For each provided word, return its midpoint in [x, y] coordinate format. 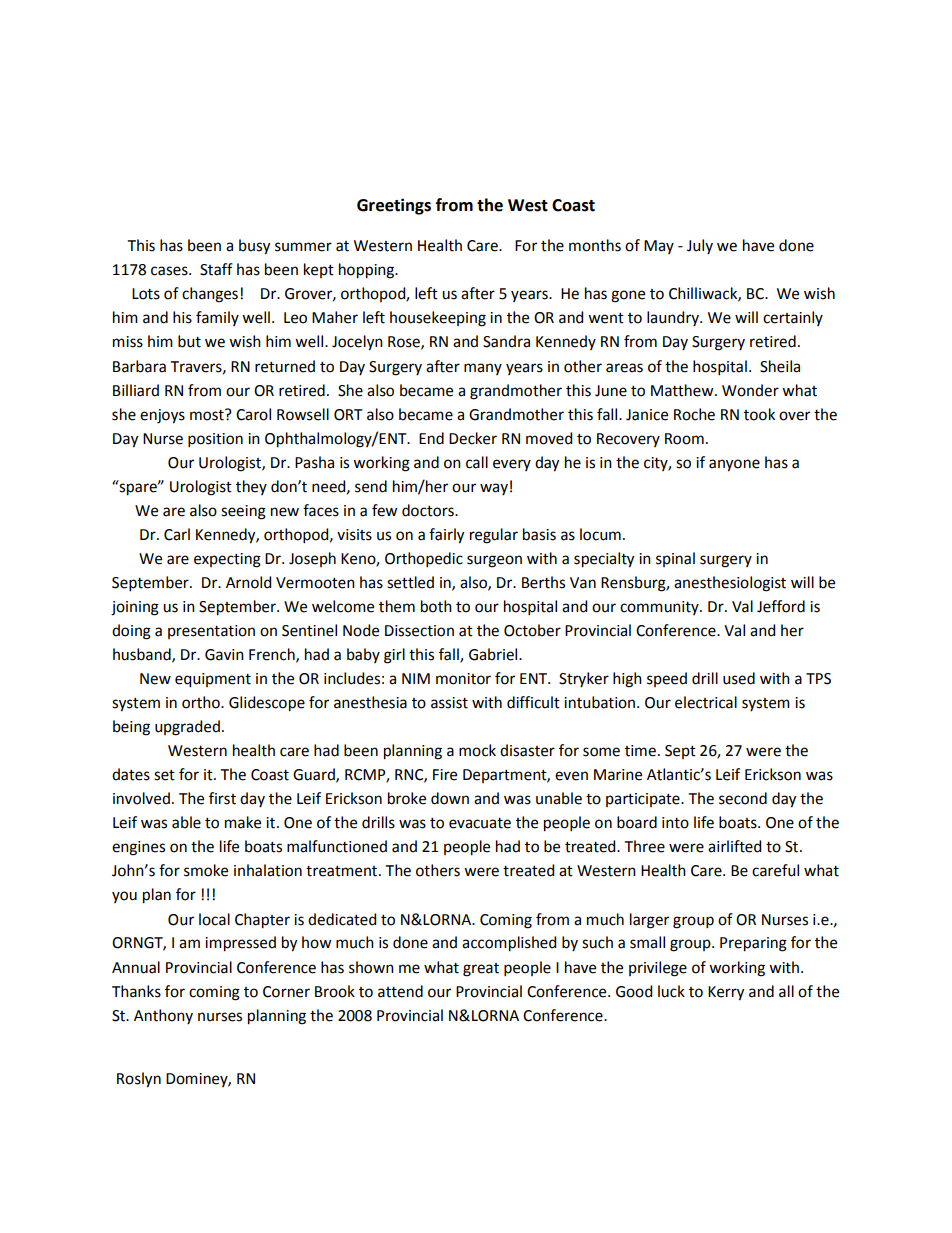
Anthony [163, 1016]
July [700, 246]
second [743, 798]
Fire [445, 775]
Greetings [394, 206]
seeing [243, 512]
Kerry [726, 993]
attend [400, 991]
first [222, 798]
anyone [734, 465]
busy [254, 247]
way [494, 489]
